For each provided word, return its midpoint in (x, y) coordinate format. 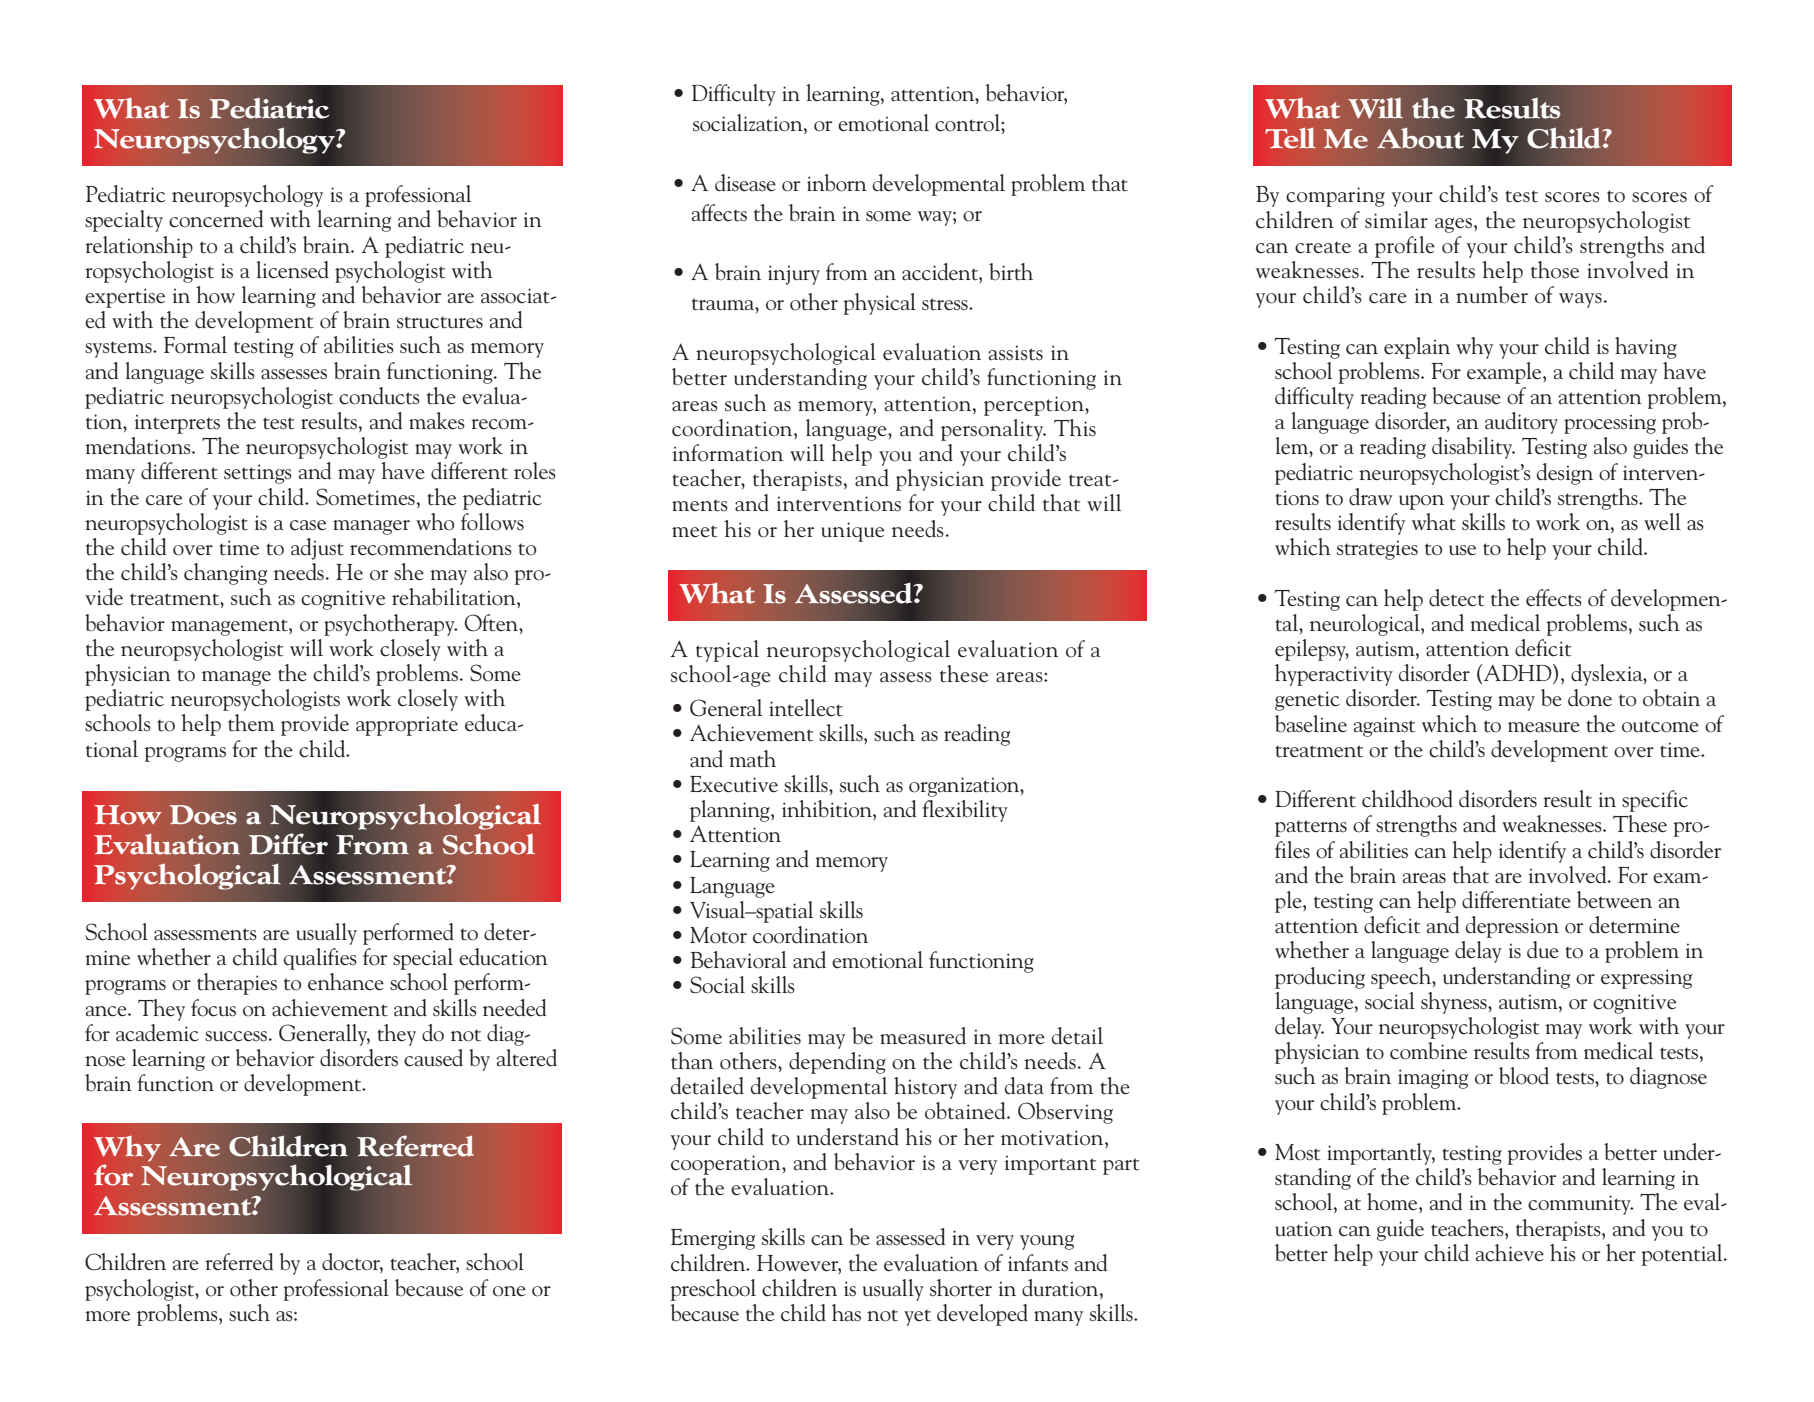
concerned (216, 219)
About (1420, 138)
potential (1683, 1255)
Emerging (713, 1239)
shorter (961, 1288)
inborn (837, 183)
